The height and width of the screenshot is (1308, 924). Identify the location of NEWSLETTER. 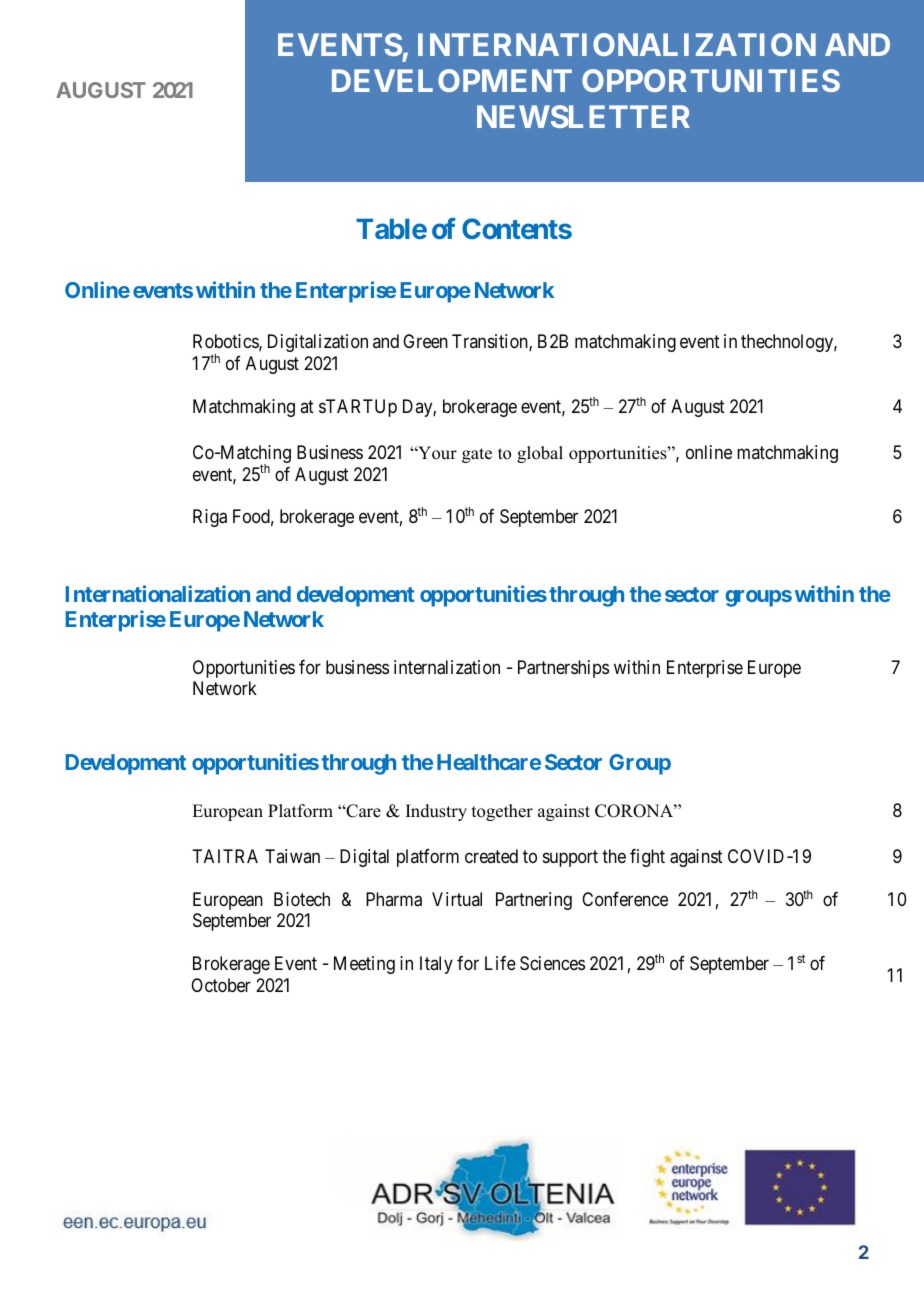
(583, 116).
